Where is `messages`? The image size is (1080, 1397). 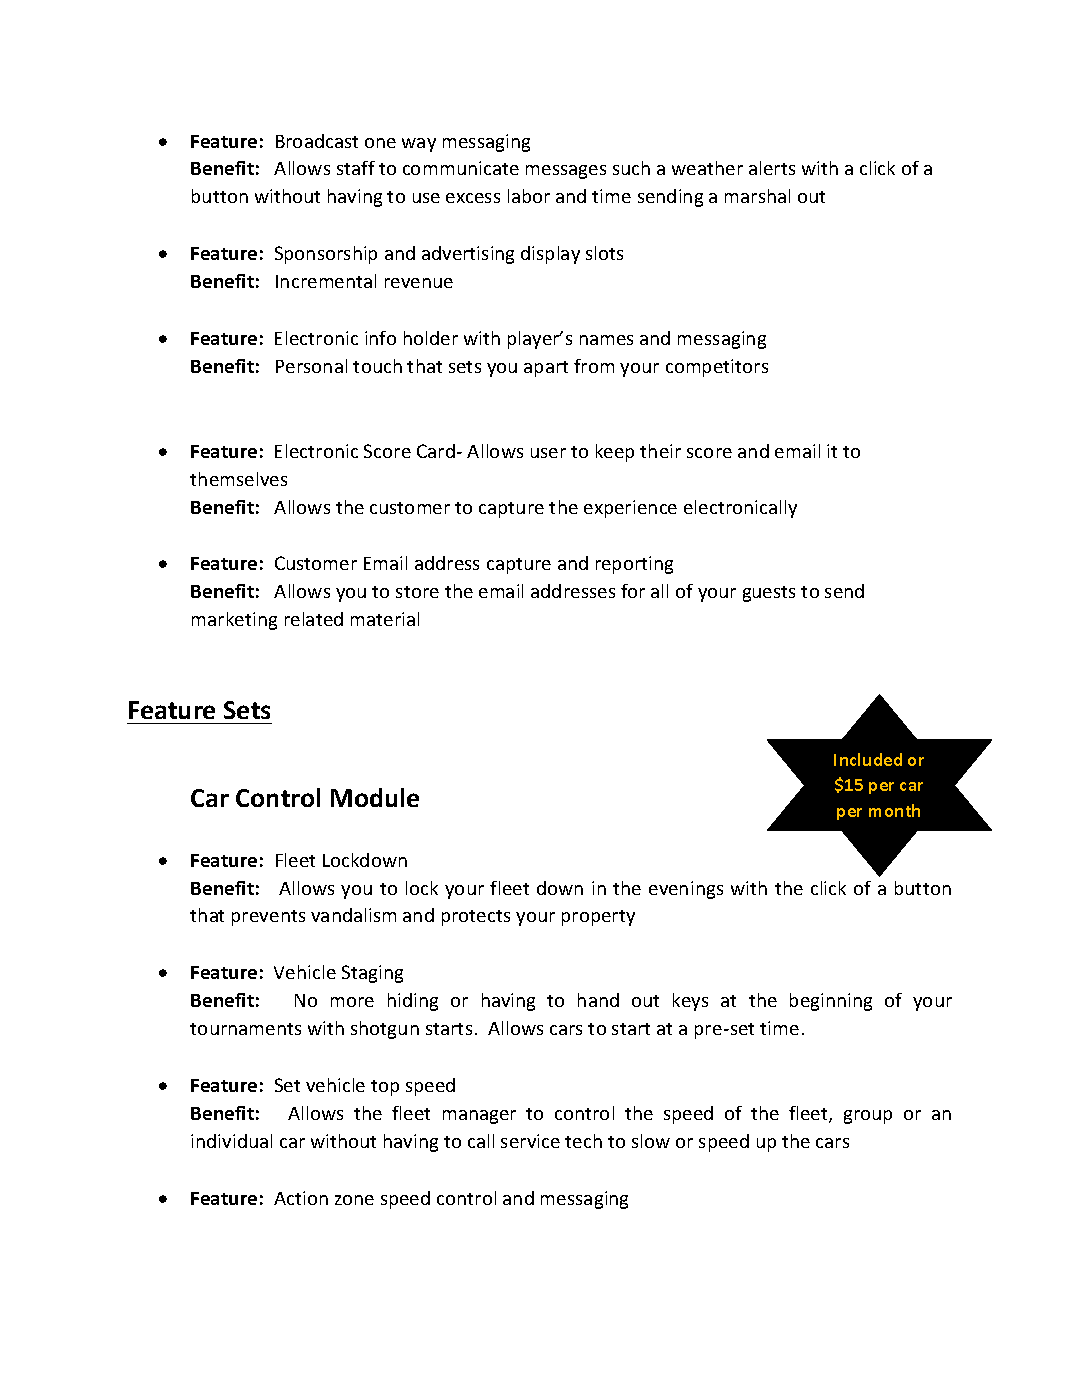
messages is located at coordinates (566, 172).
